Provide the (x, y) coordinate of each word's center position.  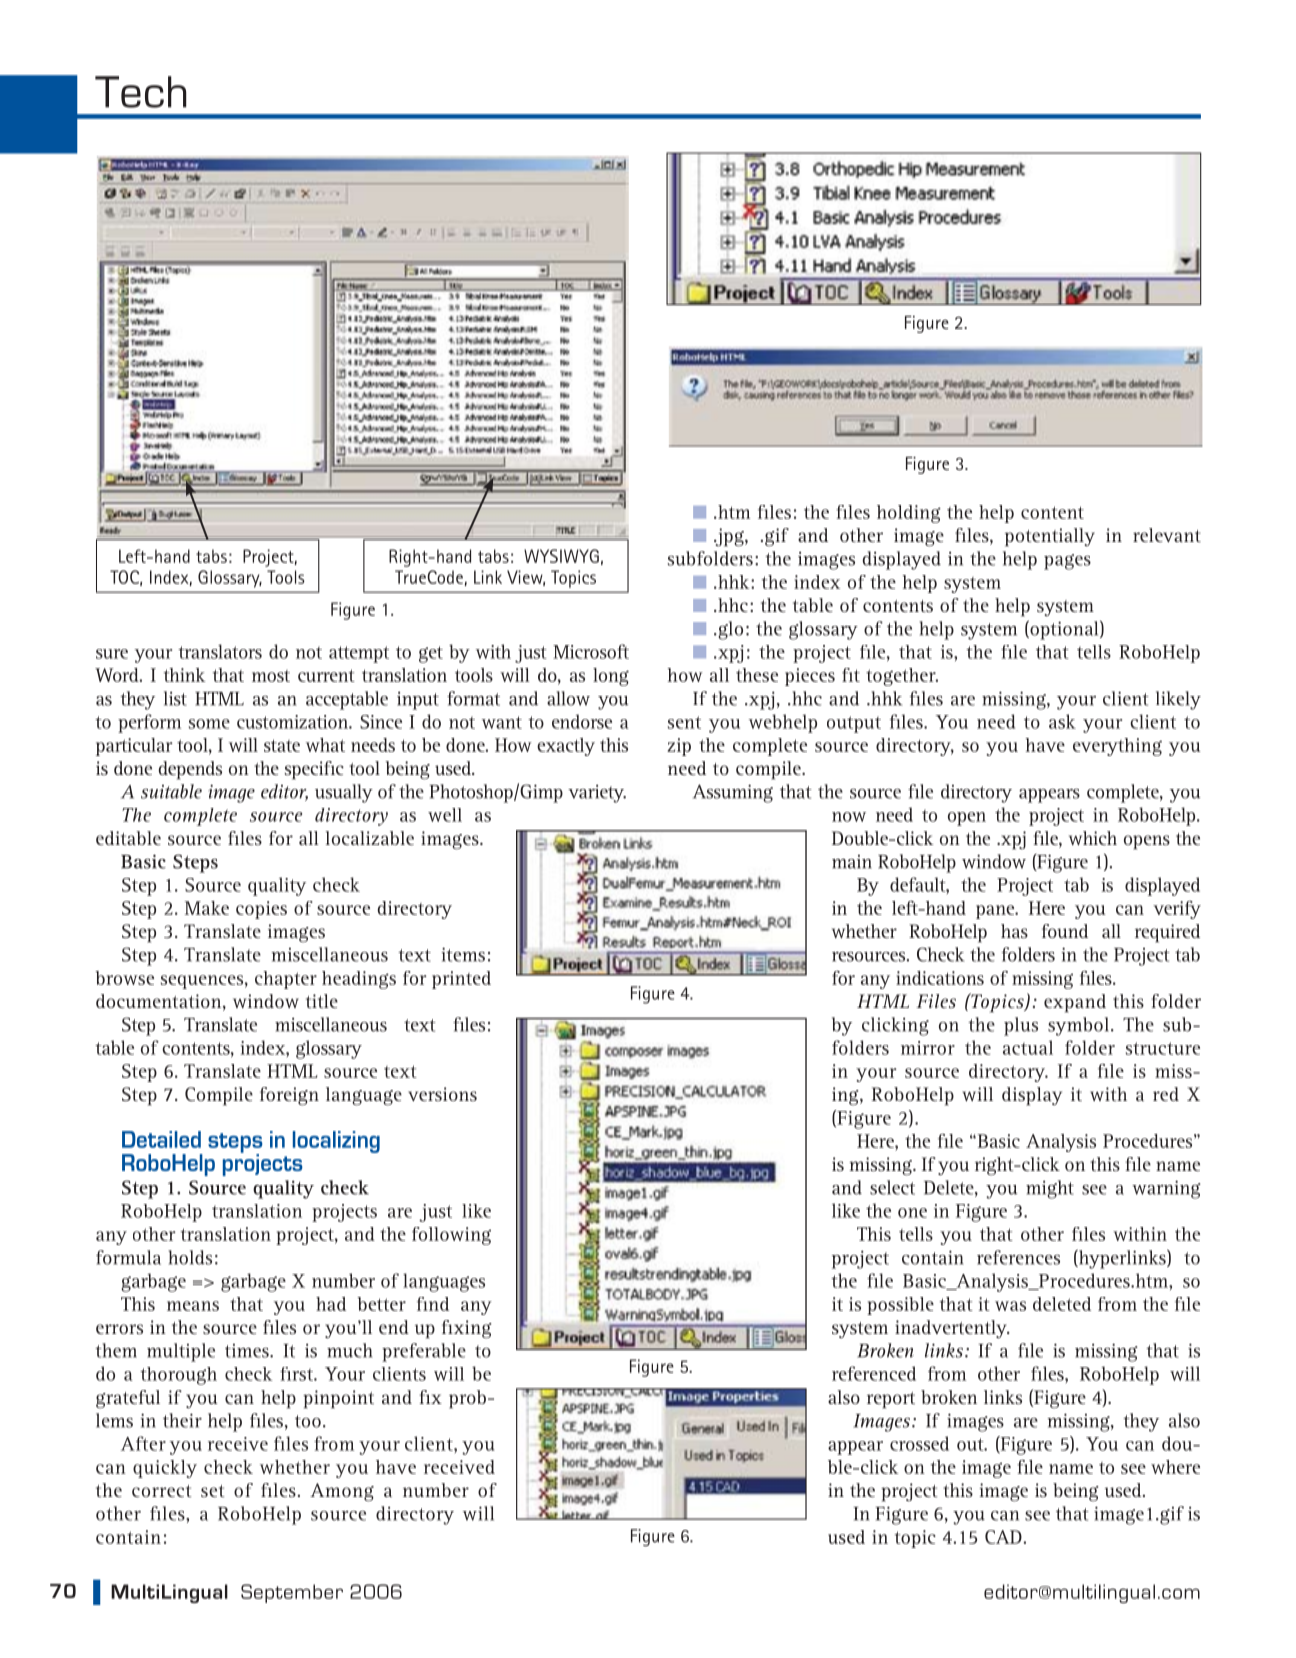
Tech (141, 92)
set (212, 1491)
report (891, 1400)
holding (909, 514)
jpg (730, 537)
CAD (1004, 1537)
